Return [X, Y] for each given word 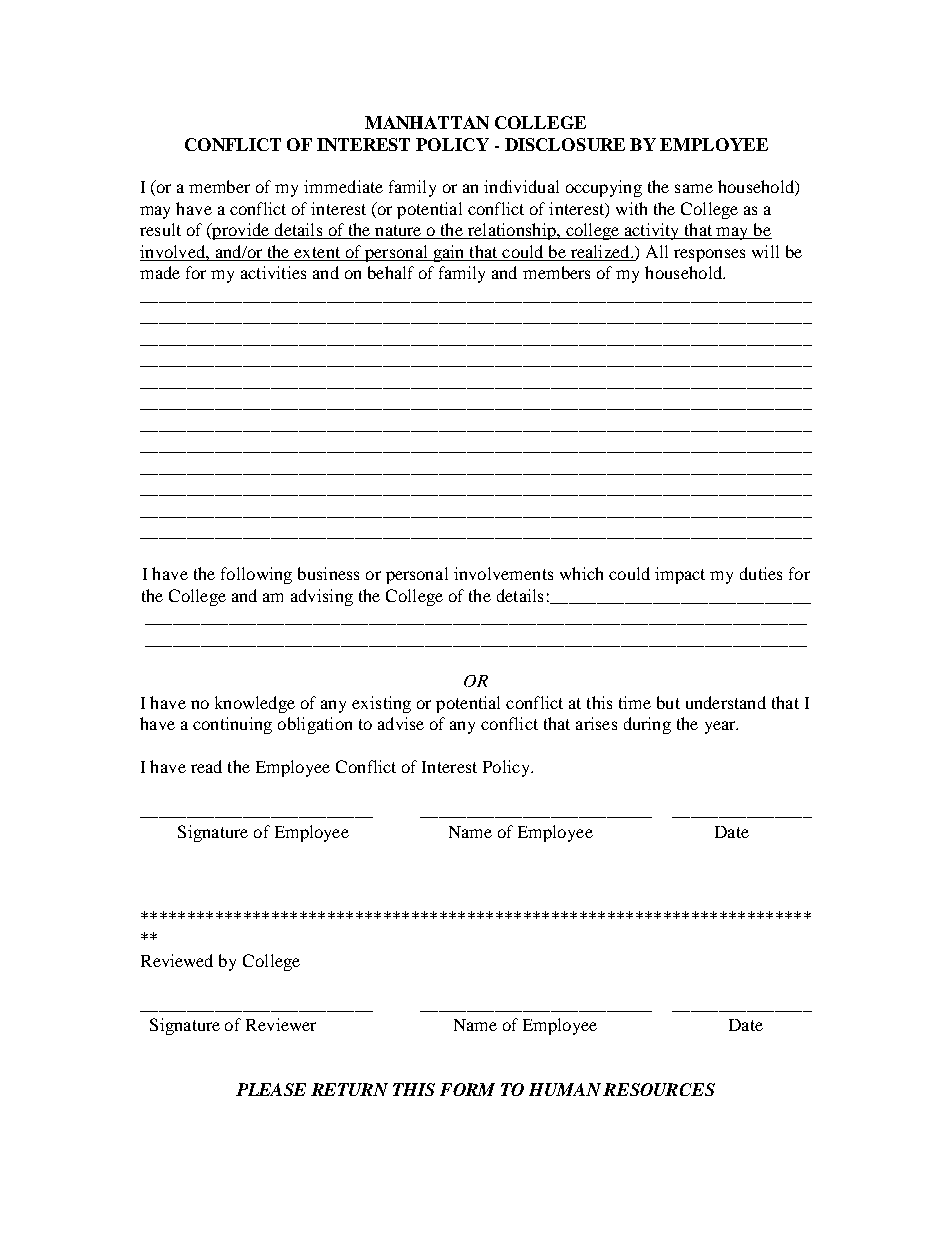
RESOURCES [659, 1089]
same [694, 188]
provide [241, 231]
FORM [467, 1089]
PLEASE [271, 1089]
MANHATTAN [427, 122]
